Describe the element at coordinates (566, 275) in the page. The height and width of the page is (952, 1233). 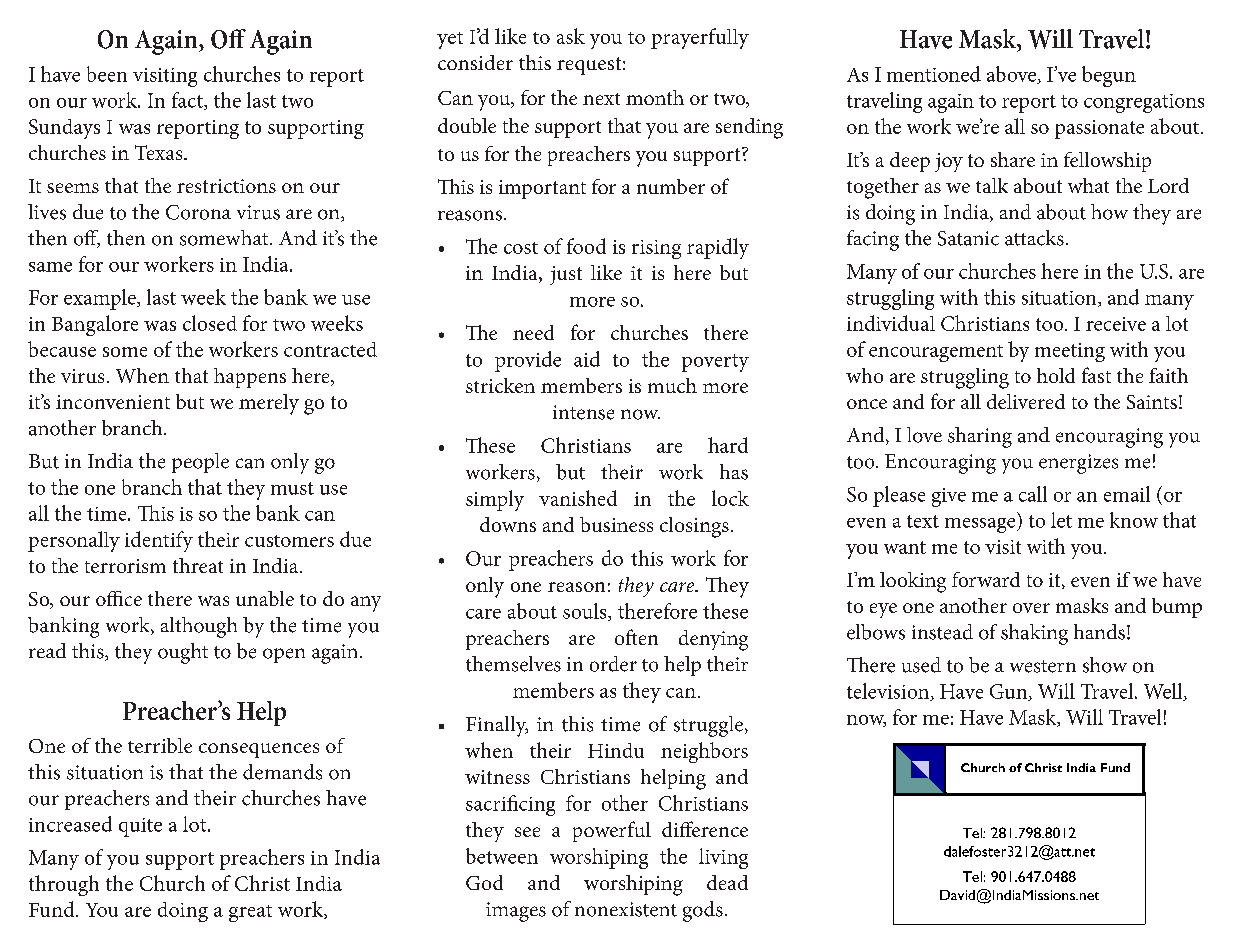
I see `just` at that location.
